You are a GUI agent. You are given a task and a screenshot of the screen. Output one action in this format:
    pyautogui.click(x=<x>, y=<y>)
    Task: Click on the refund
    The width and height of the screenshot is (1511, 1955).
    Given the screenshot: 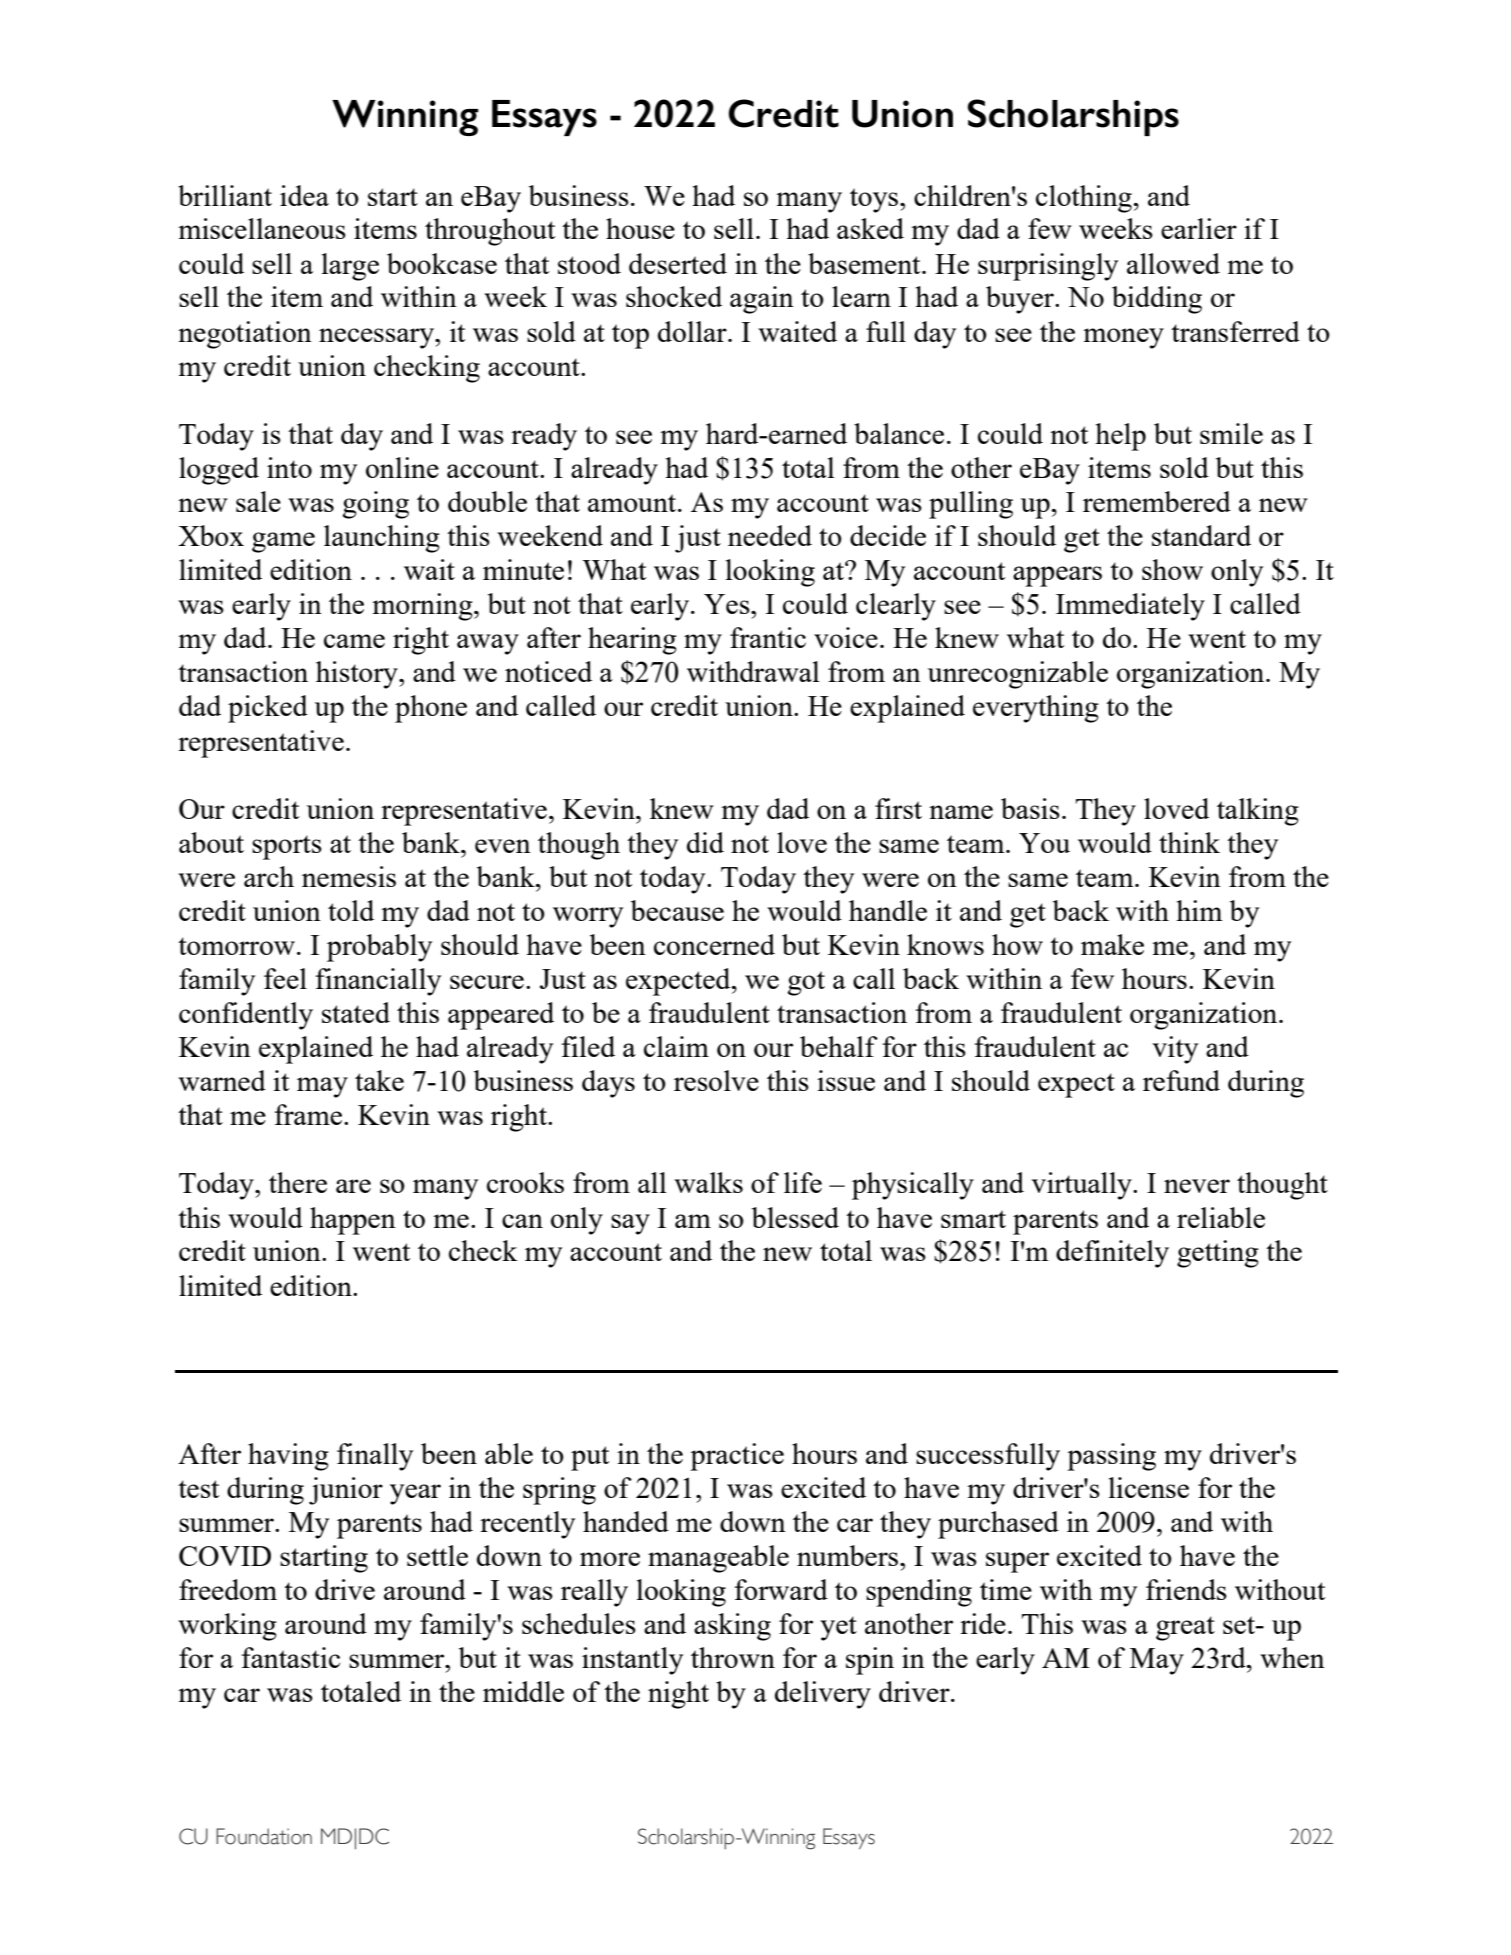 What is the action you would take?
    pyautogui.click(x=1181, y=1080)
